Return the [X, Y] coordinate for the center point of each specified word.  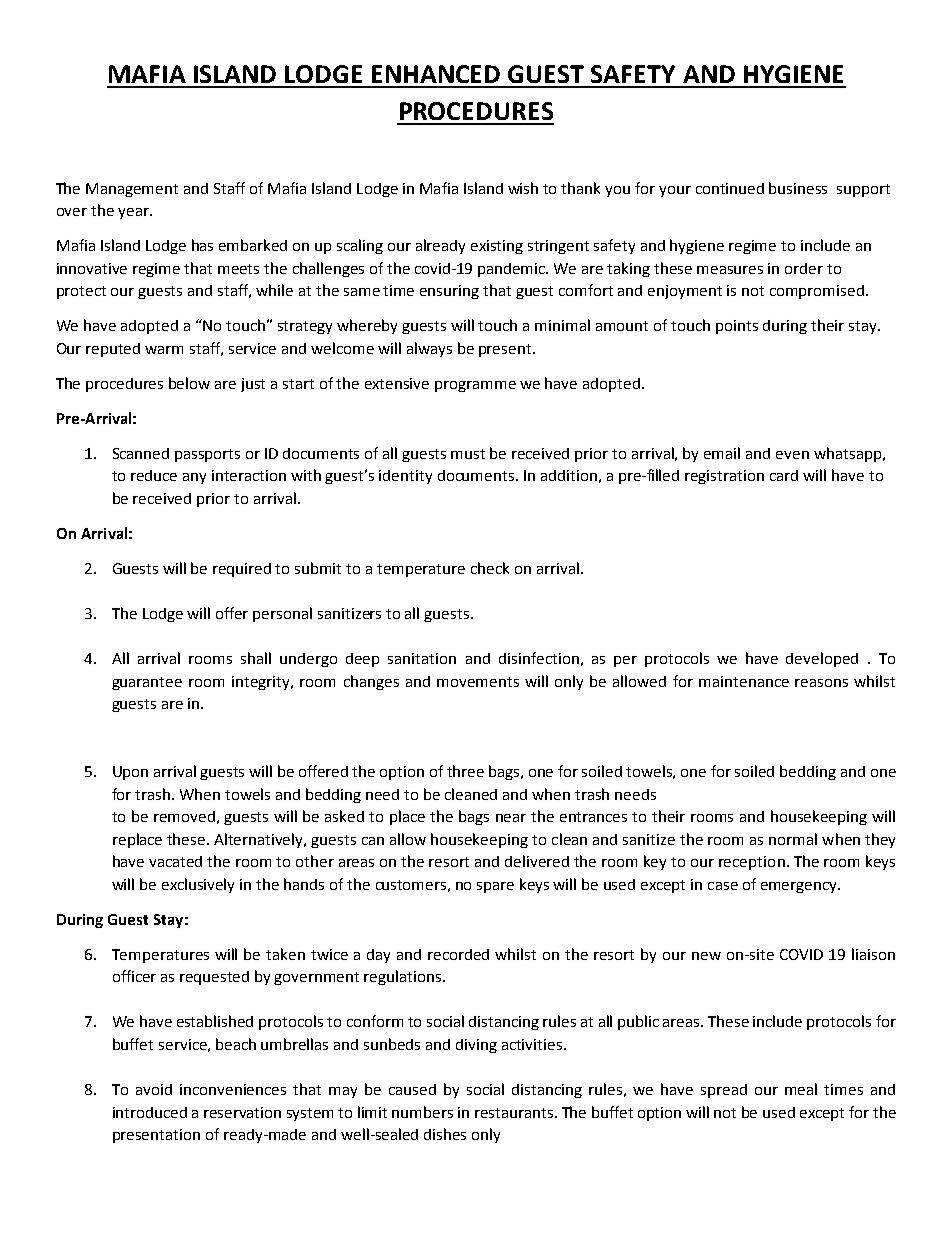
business [798, 188]
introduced [150, 1112]
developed [822, 659]
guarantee [147, 683]
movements [478, 682]
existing [497, 247]
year [134, 213]
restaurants [515, 1113]
